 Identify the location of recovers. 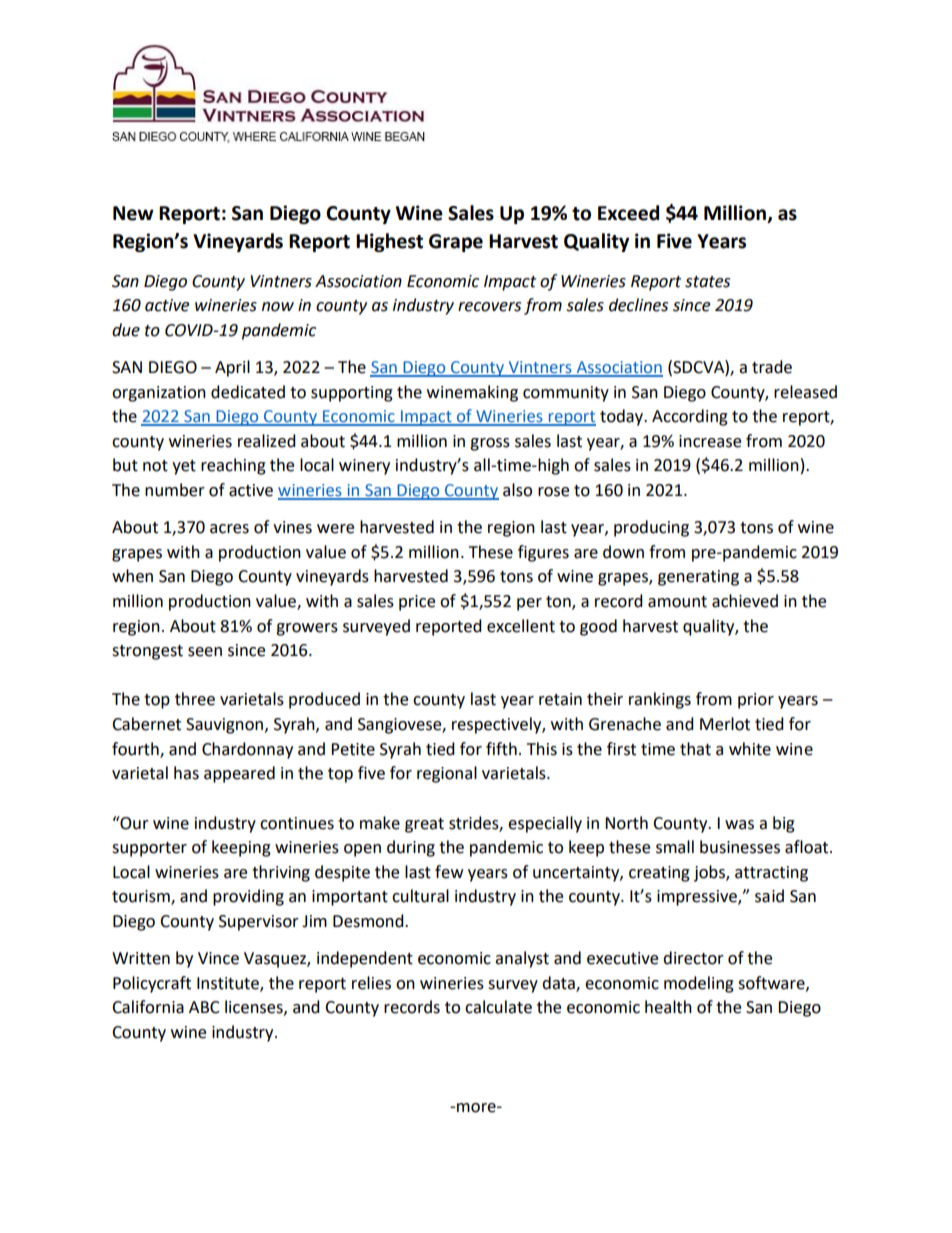
(489, 307).
